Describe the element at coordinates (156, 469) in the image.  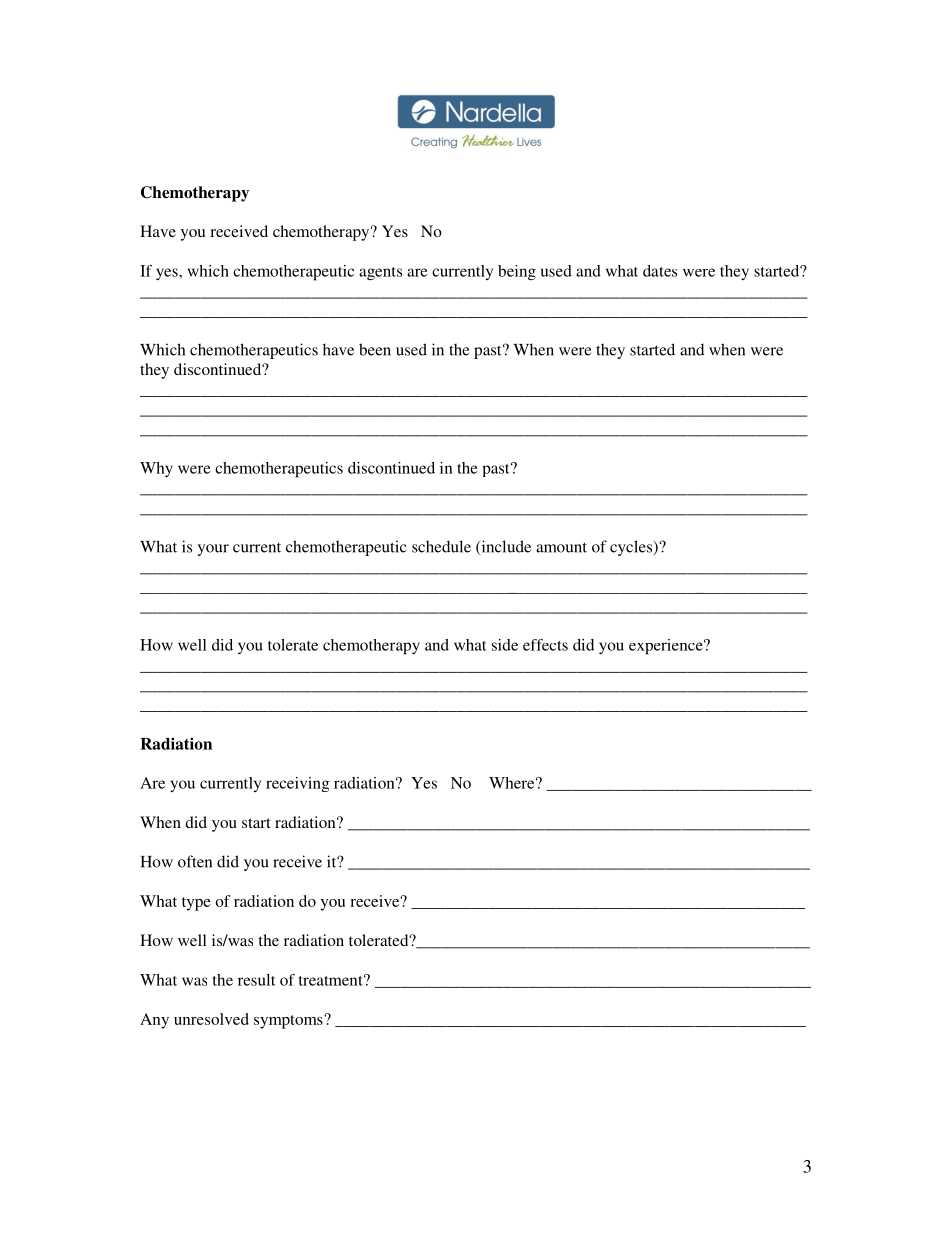
I see `Why` at that location.
